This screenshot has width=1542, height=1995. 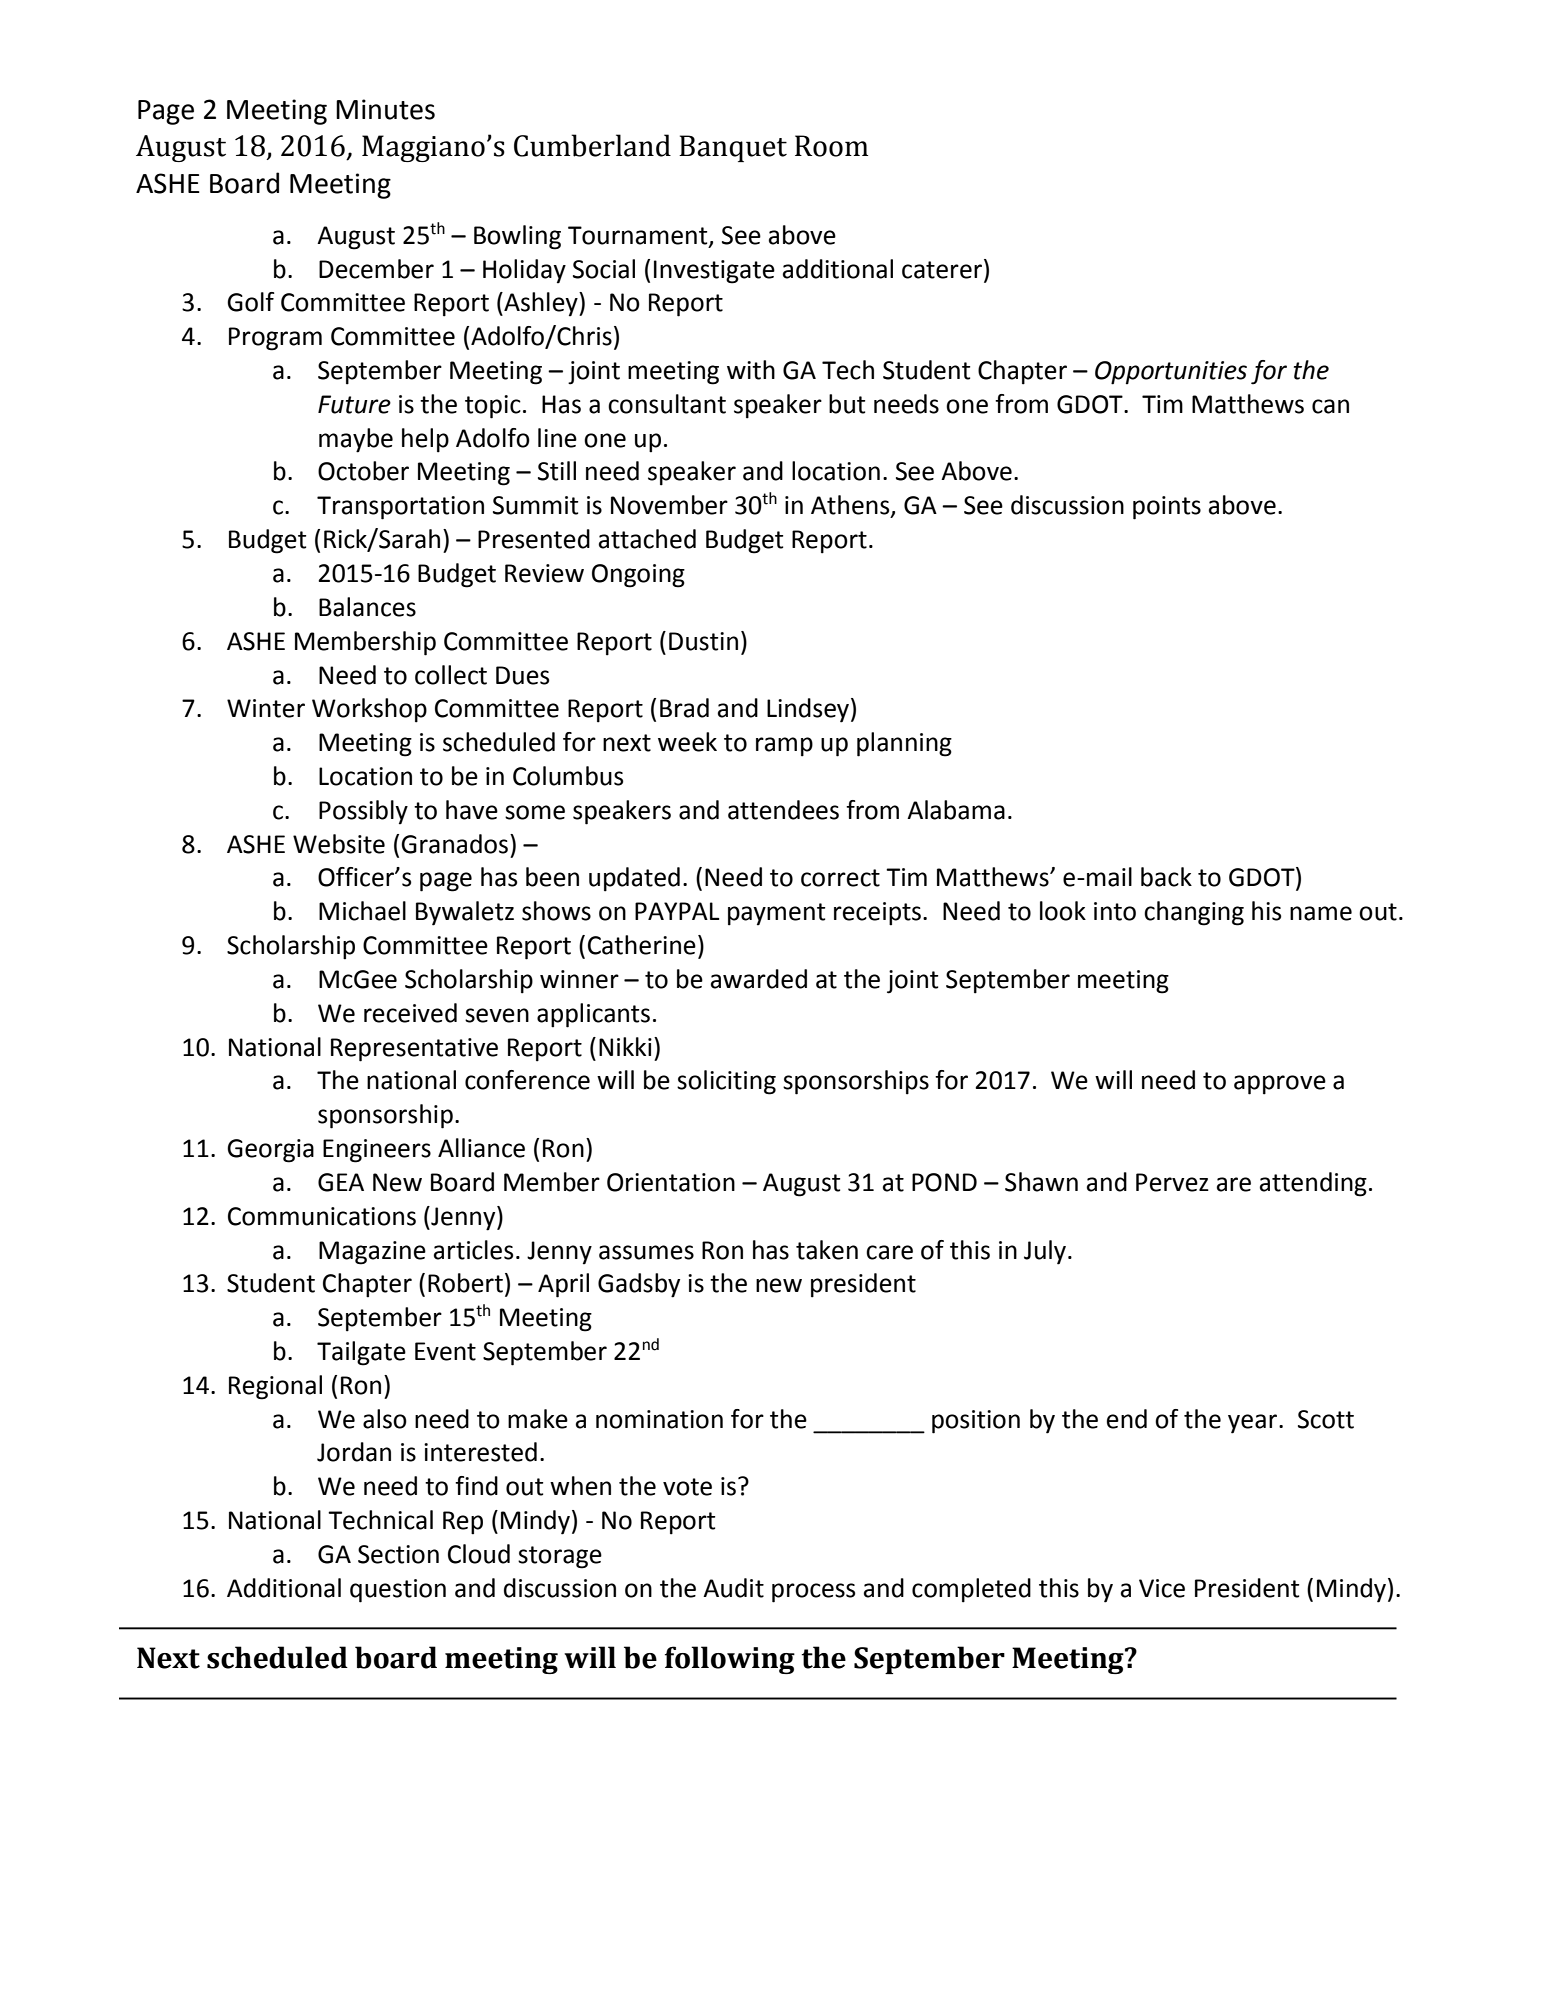 I want to click on Minutes, so click(x=385, y=109).
